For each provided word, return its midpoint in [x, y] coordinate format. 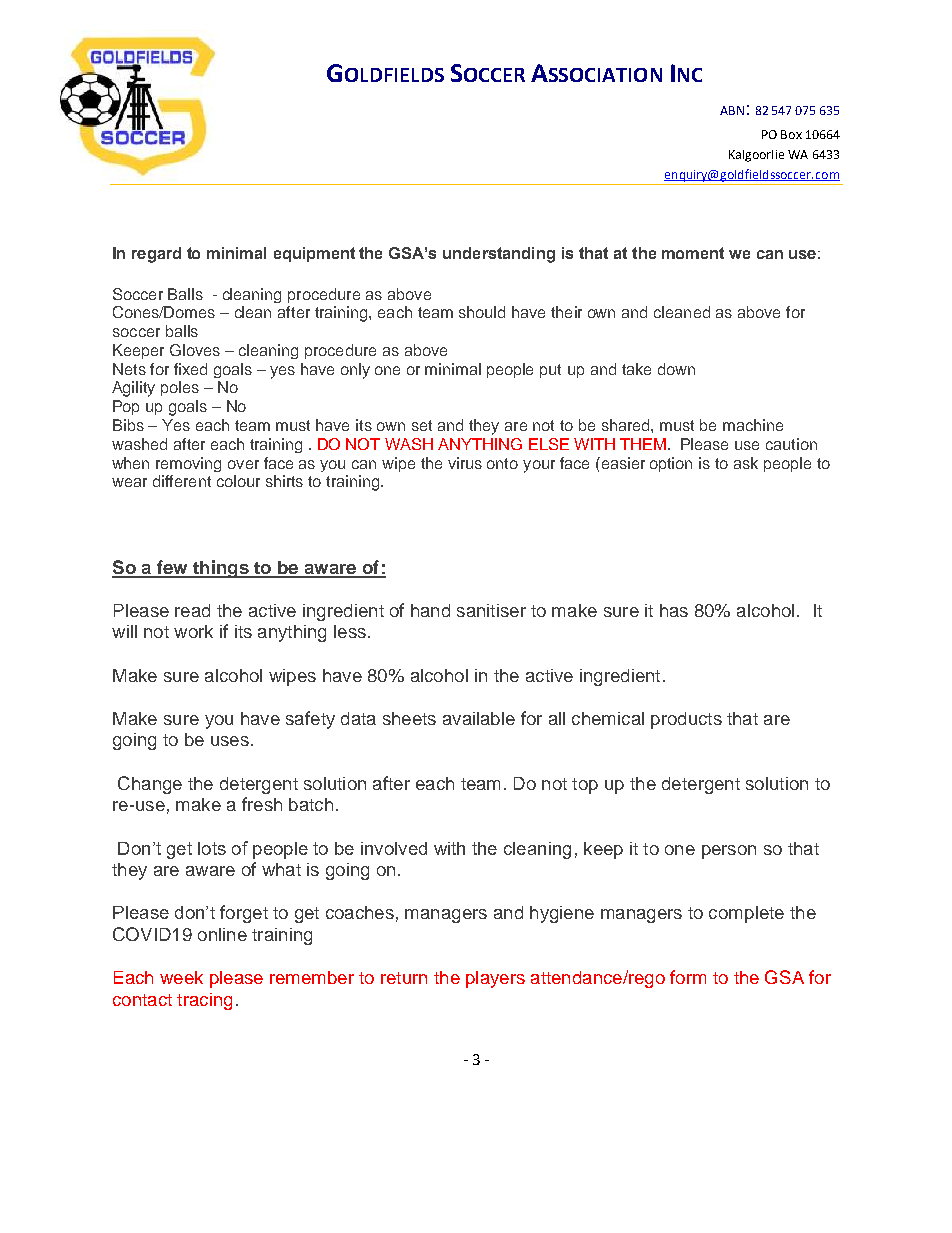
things [221, 569]
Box [791, 134]
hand [430, 610]
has [674, 610]
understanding [499, 255]
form [688, 977]
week [181, 977]
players [495, 979]
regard [156, 255]
